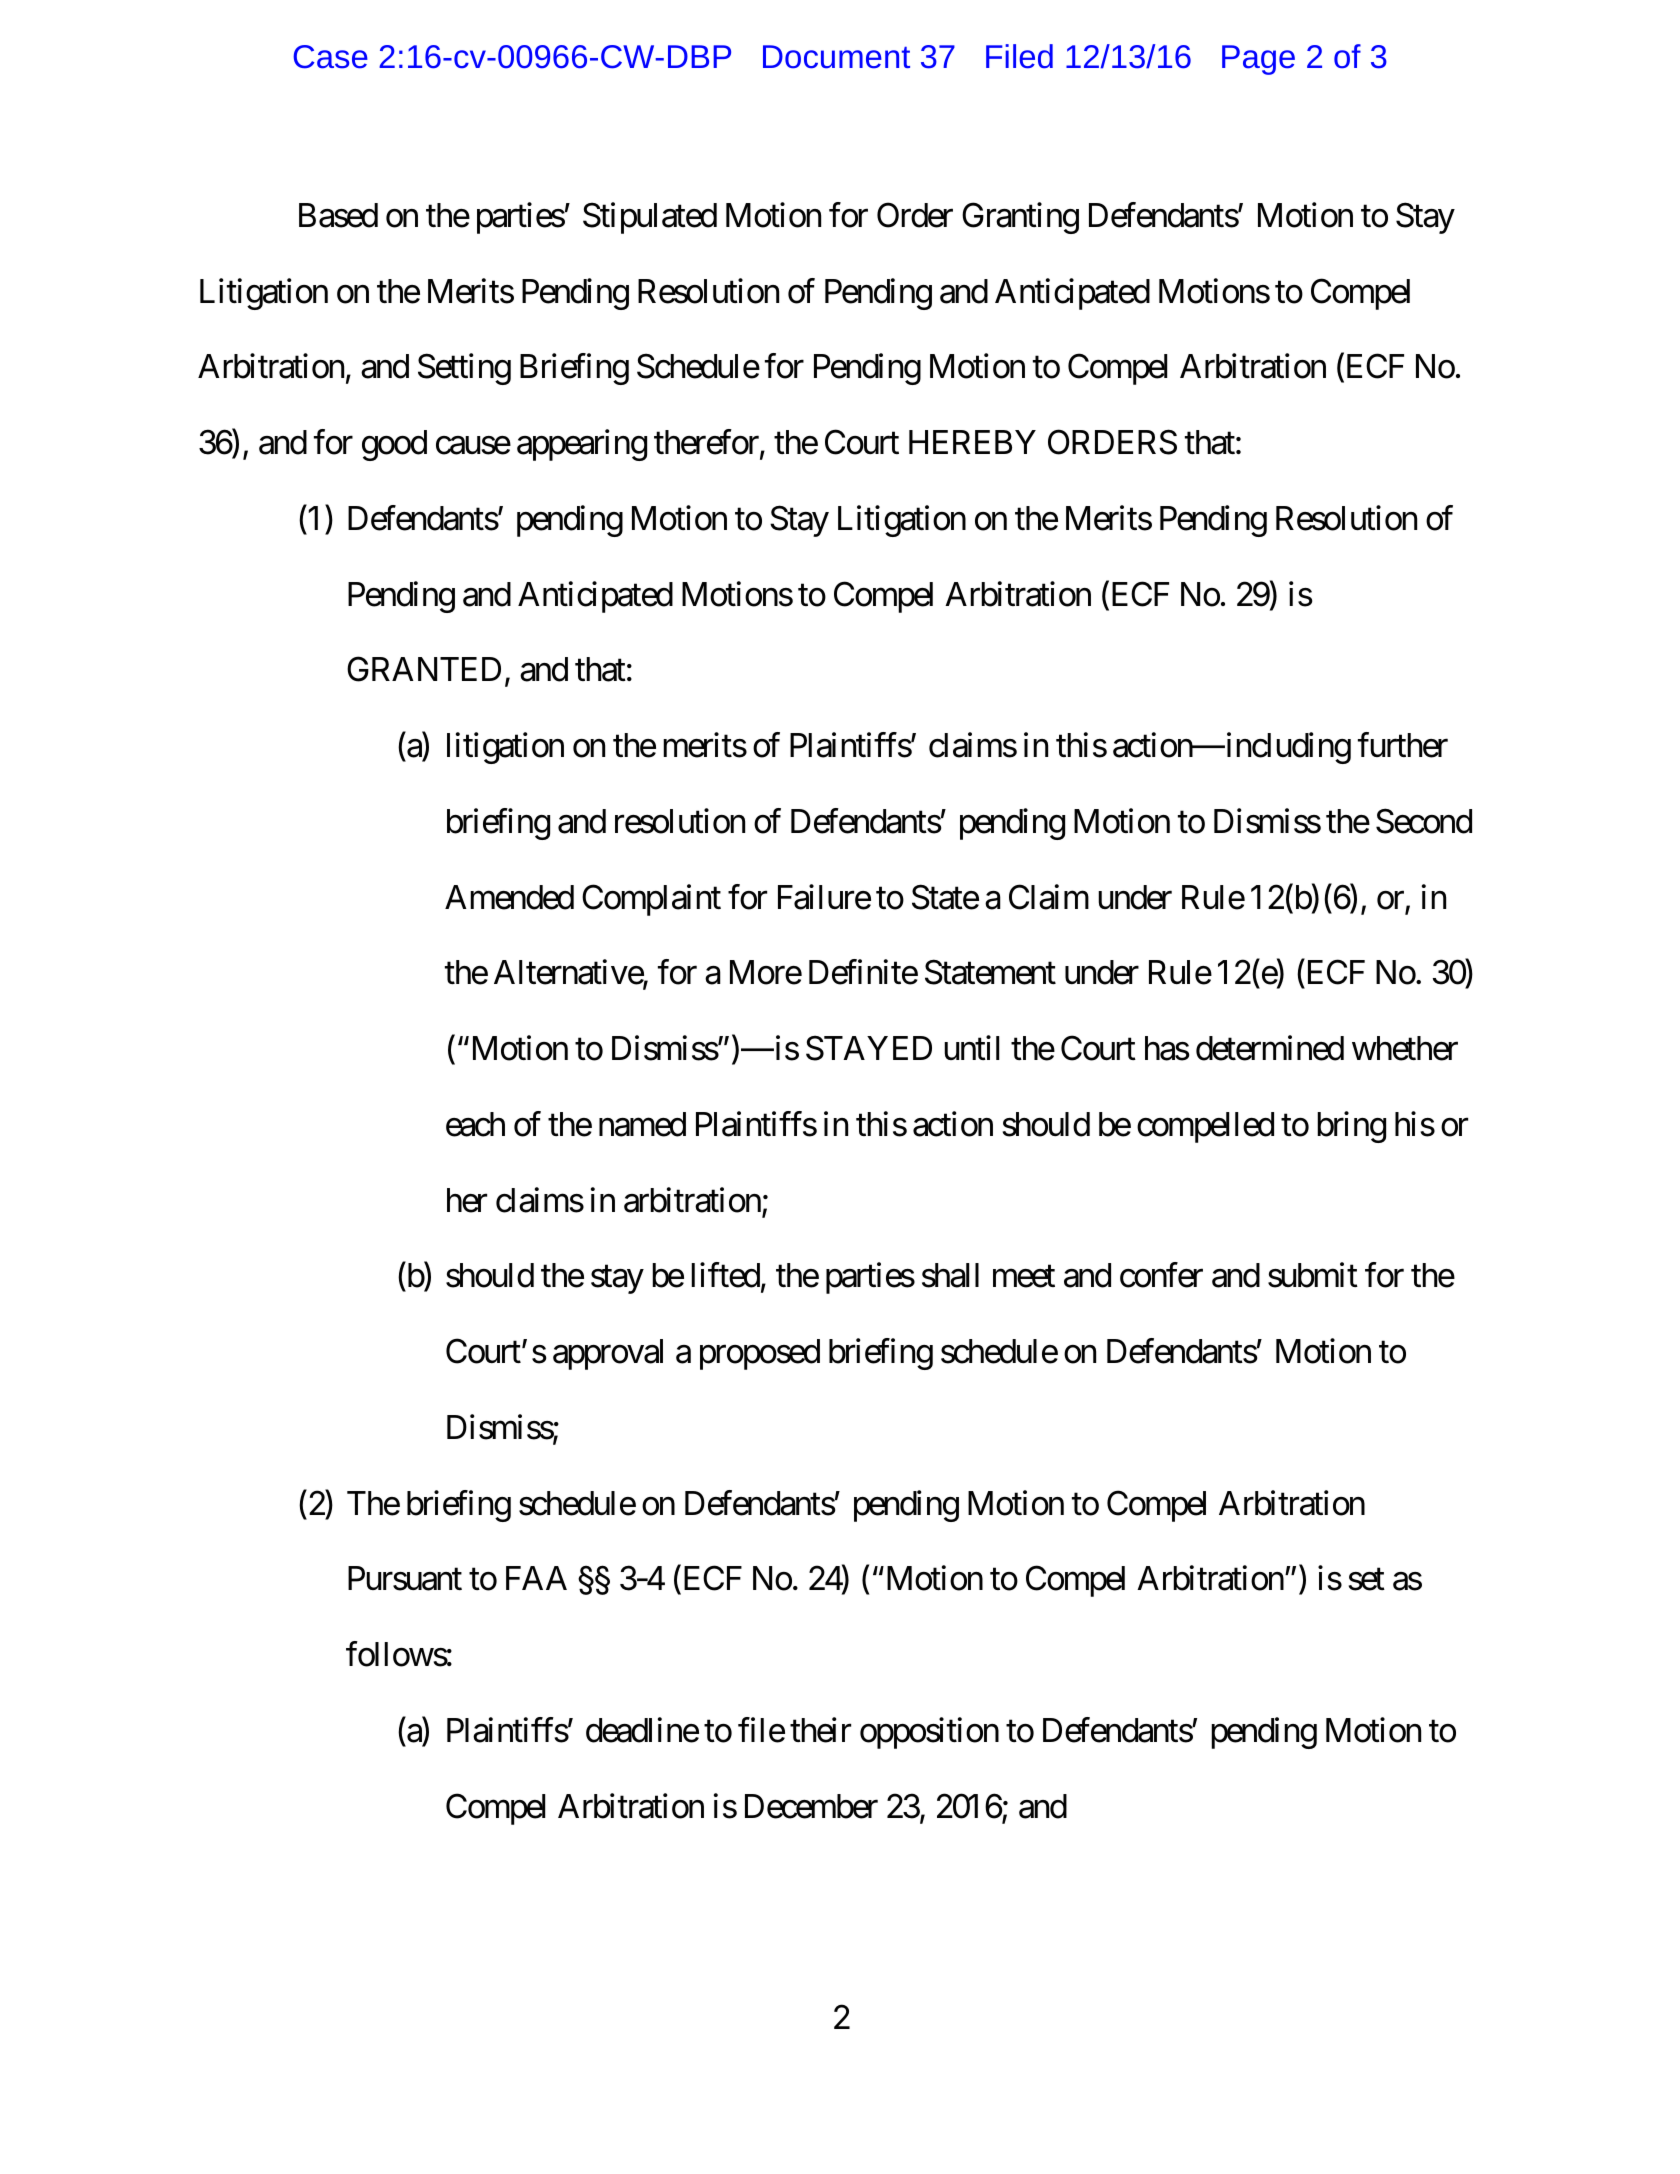 This page has width=1680, height=2174. Describe the element at coordinates (608, 1354) in the page. I see `approval` at that location.
